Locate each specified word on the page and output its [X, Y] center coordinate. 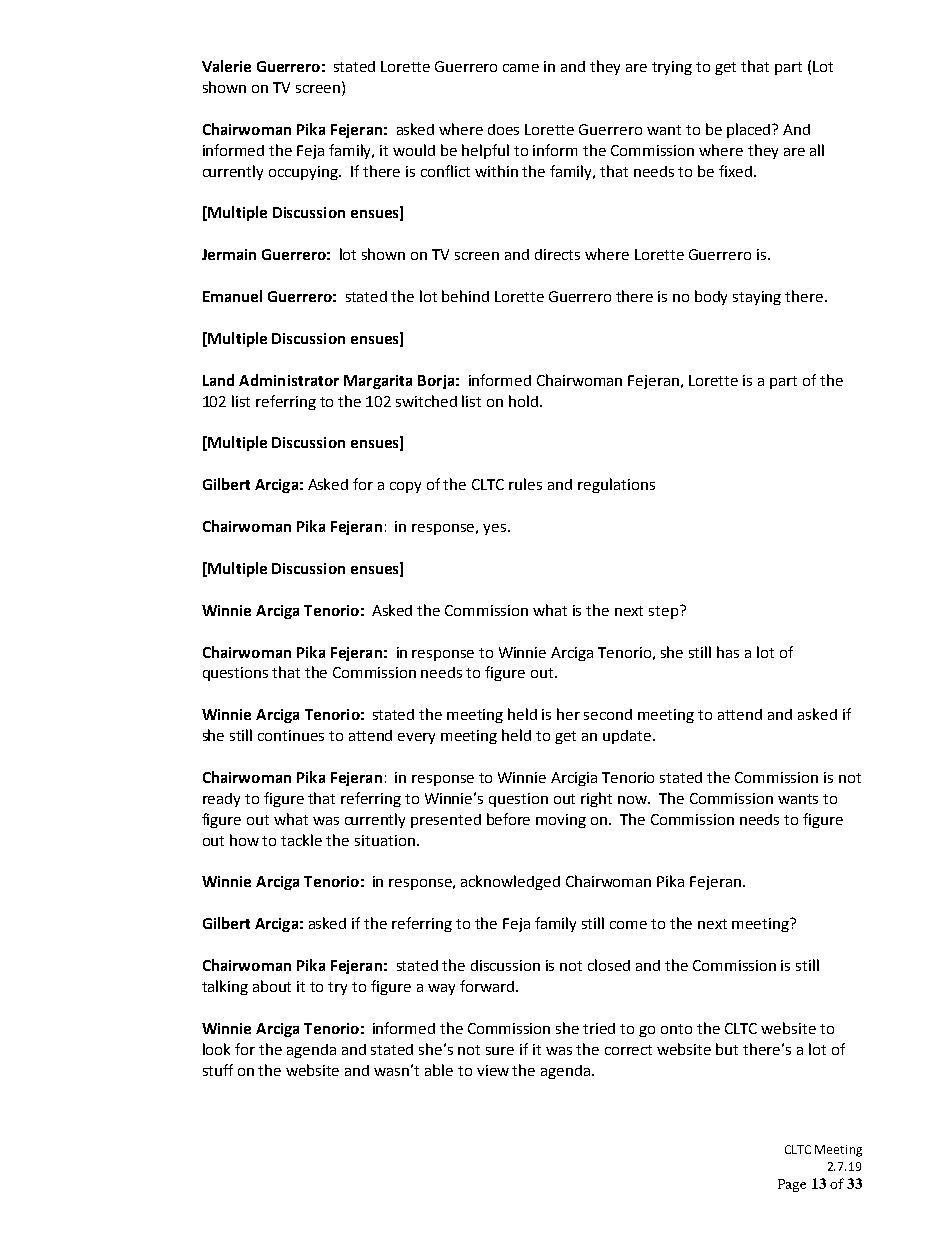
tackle [301, 840]
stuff [218, 1070]
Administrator [289, 380]
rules [525, 484]
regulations [616, 485]
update [627, 737]
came [521, 68]
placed [750, 130]
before [508, 819]
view [493, 1070]
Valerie [226, 66]
